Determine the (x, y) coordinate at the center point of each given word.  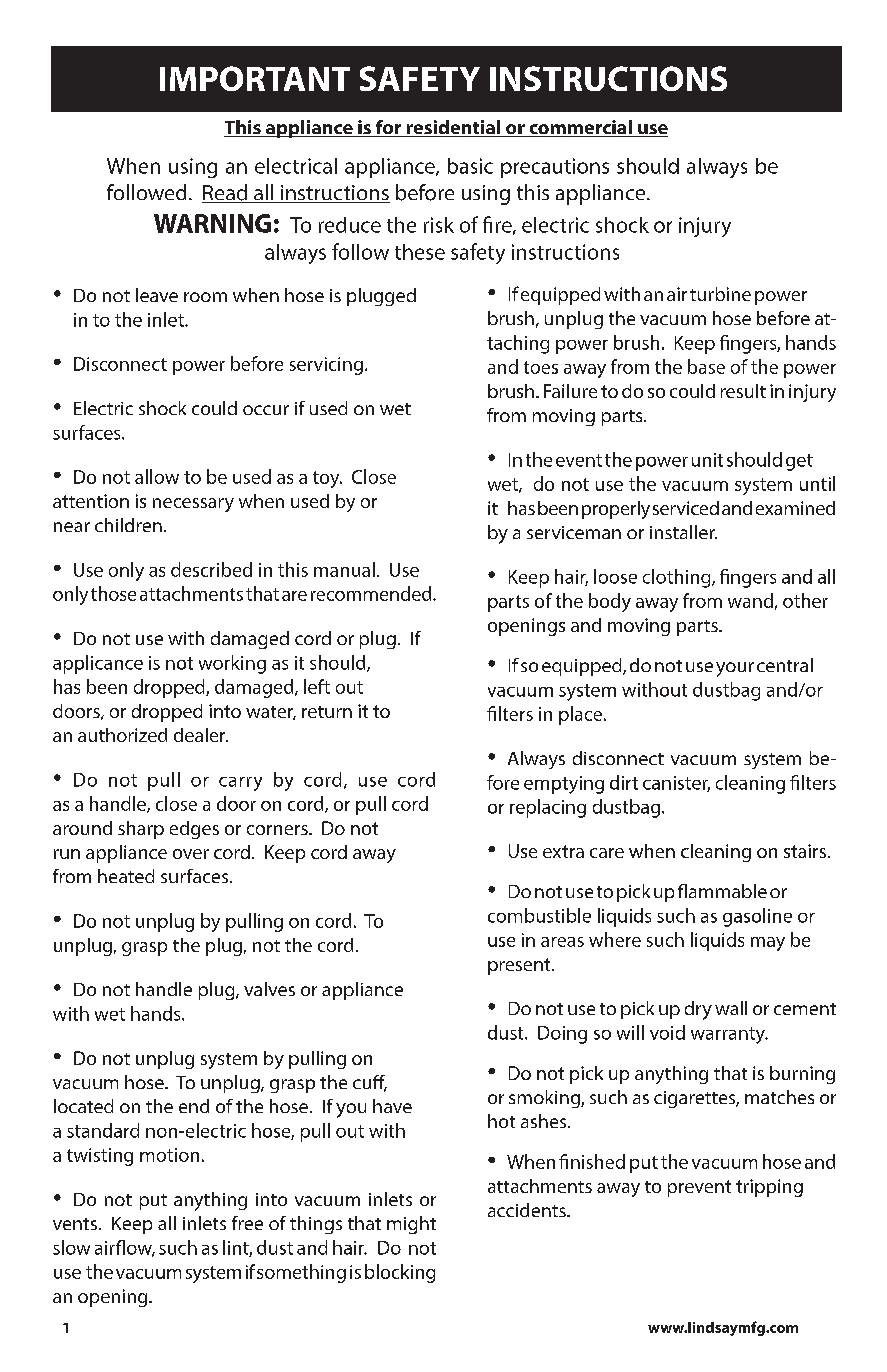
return (327, 712)
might (411, 1225)
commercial (580, 128)
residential (453, 128)
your (735, 669)
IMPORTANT (255, 78)
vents (75, 1224)
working (232, 664)
